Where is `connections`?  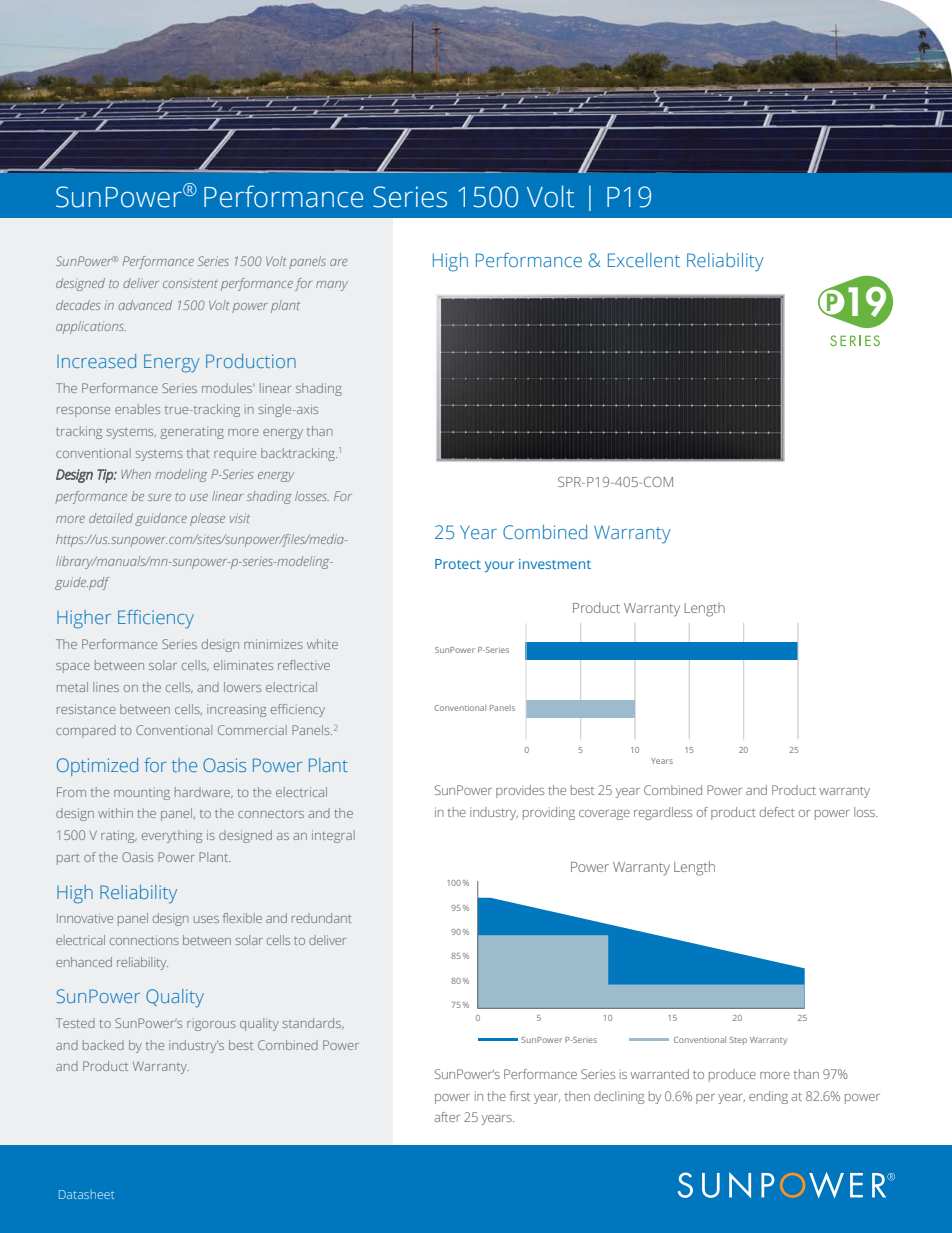 connections is located at coordinates (144, 940).
